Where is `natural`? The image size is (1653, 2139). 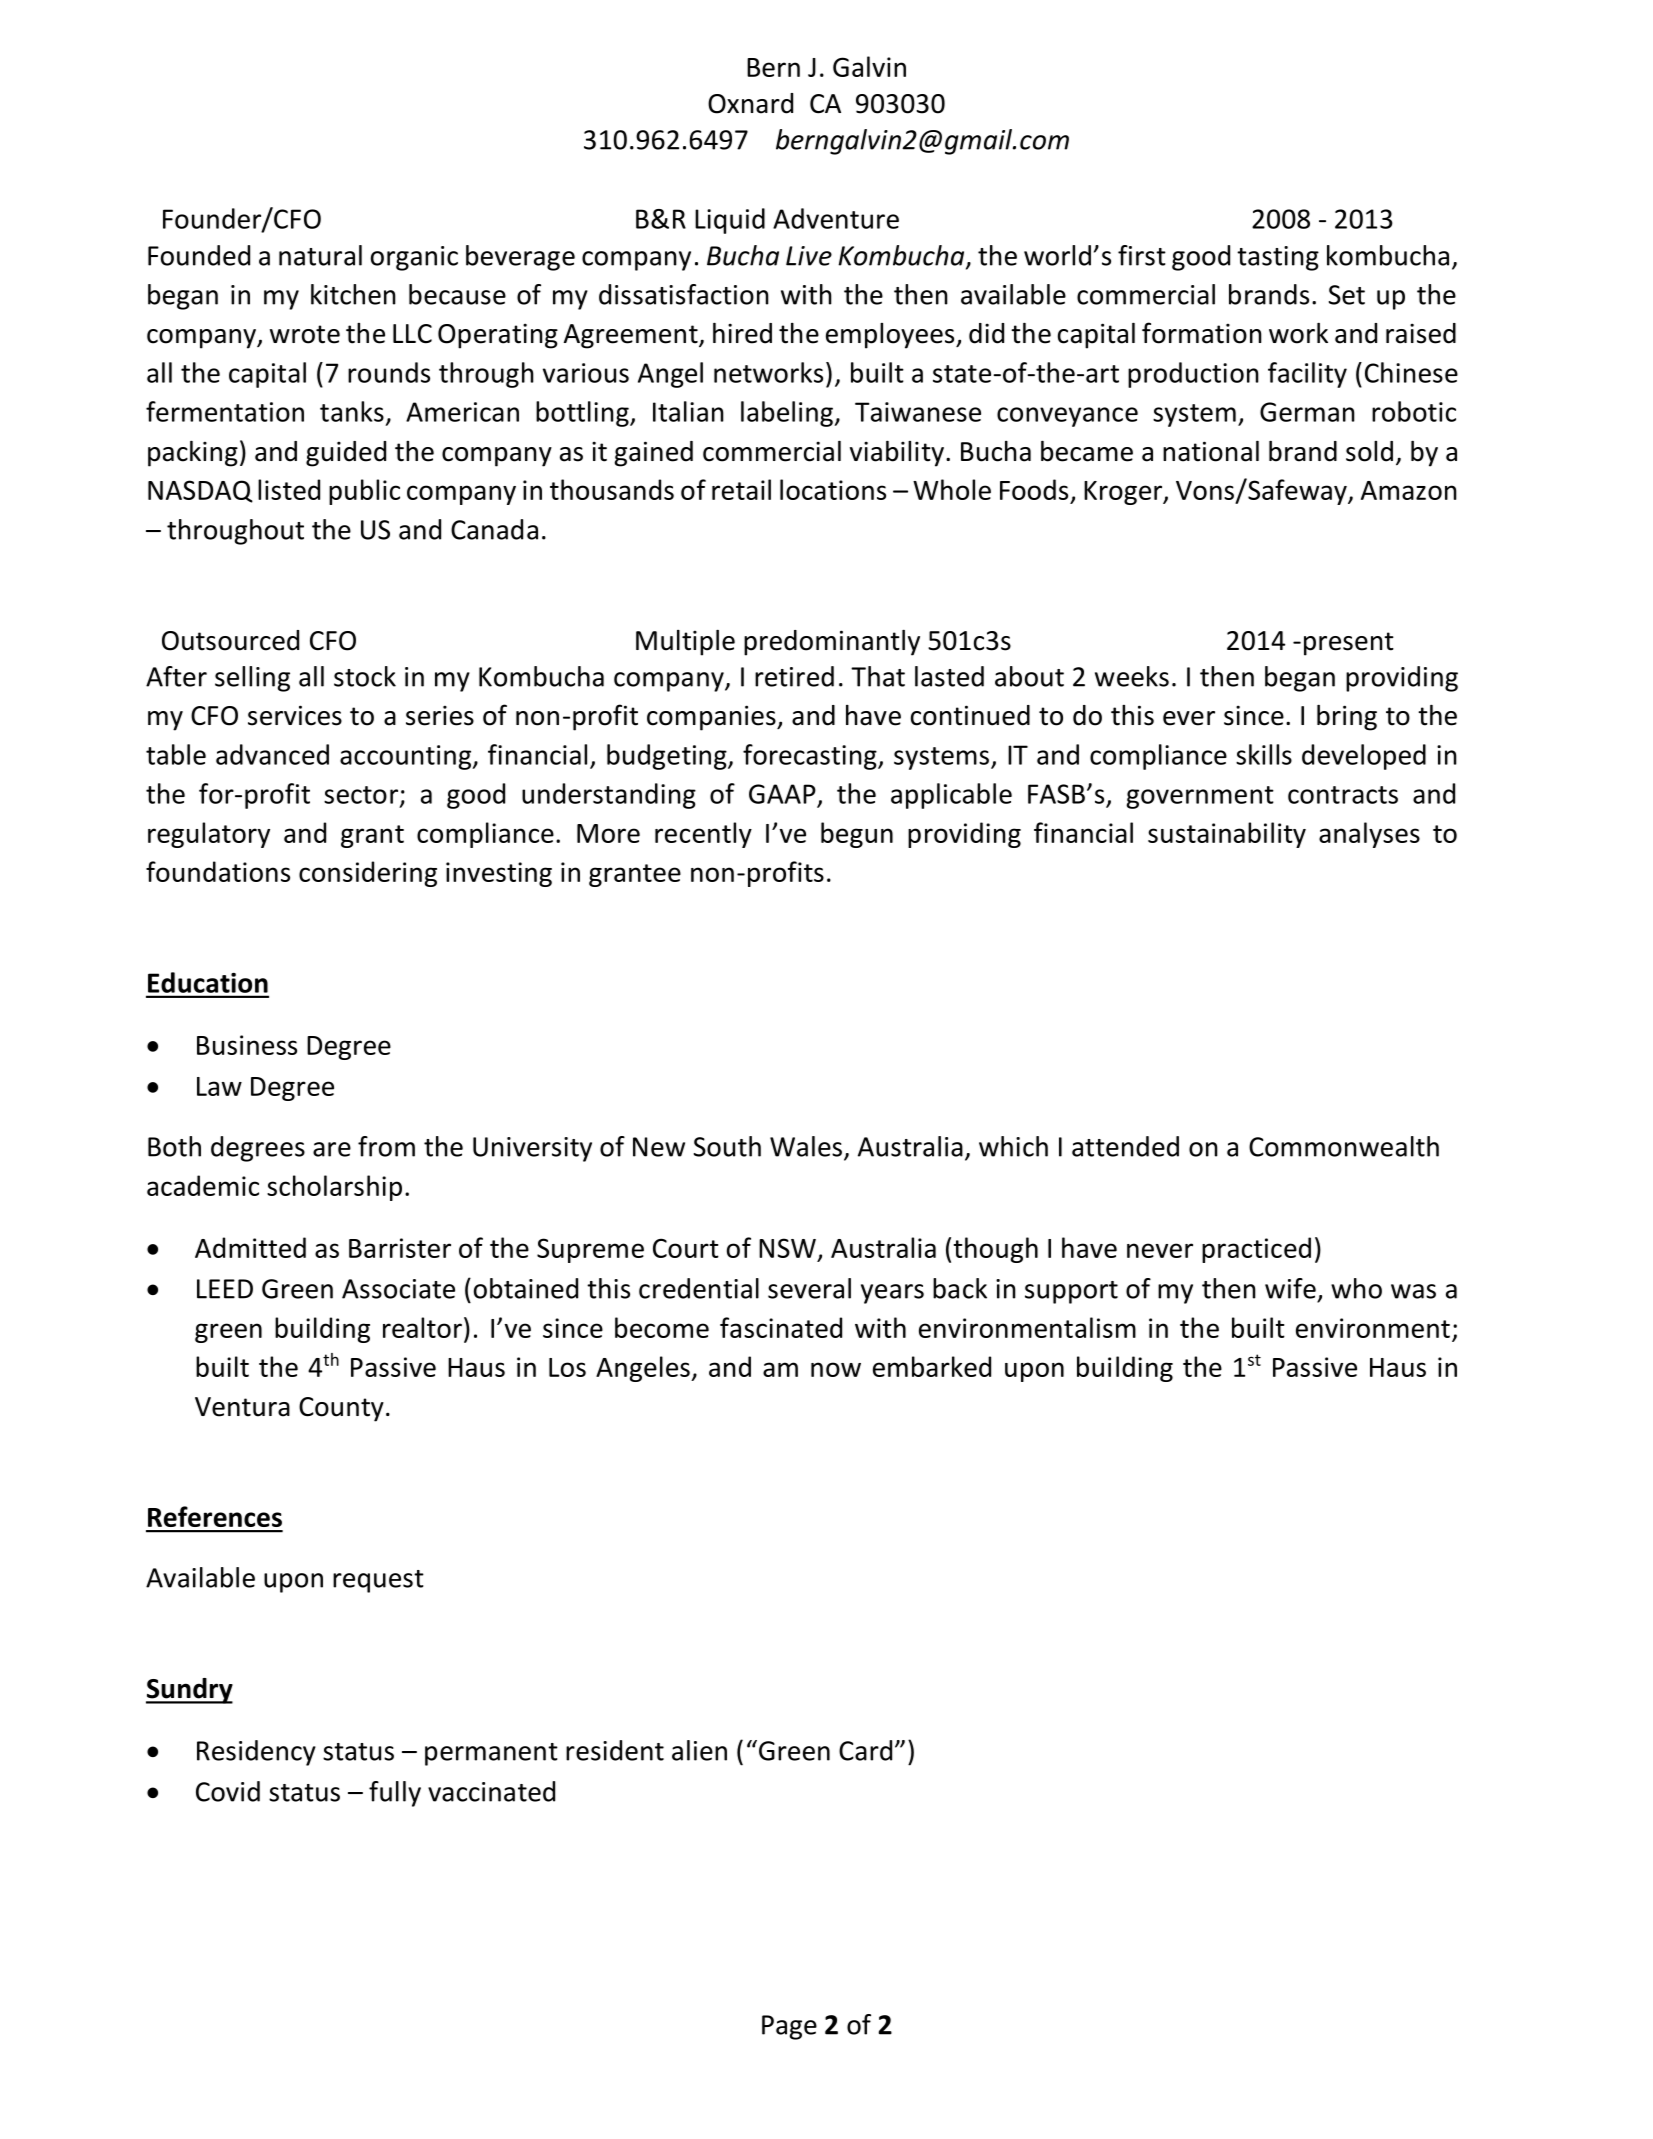
natural is located at coordinates (320, 255).
